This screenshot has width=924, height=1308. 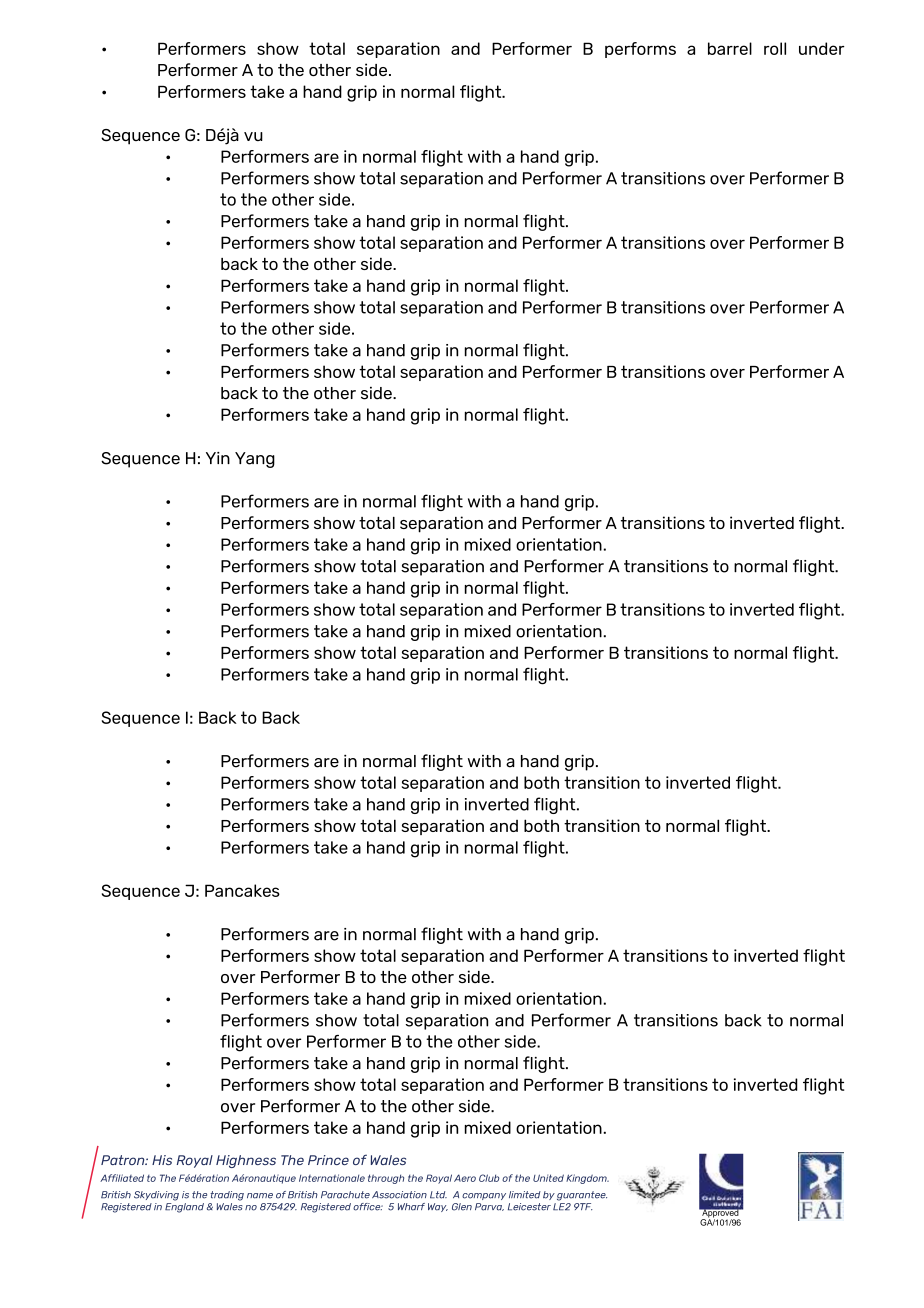 What do you see at coordinates (548, 1178) in the screenshot?
I see `United` at bounding box center [548, 1178].
